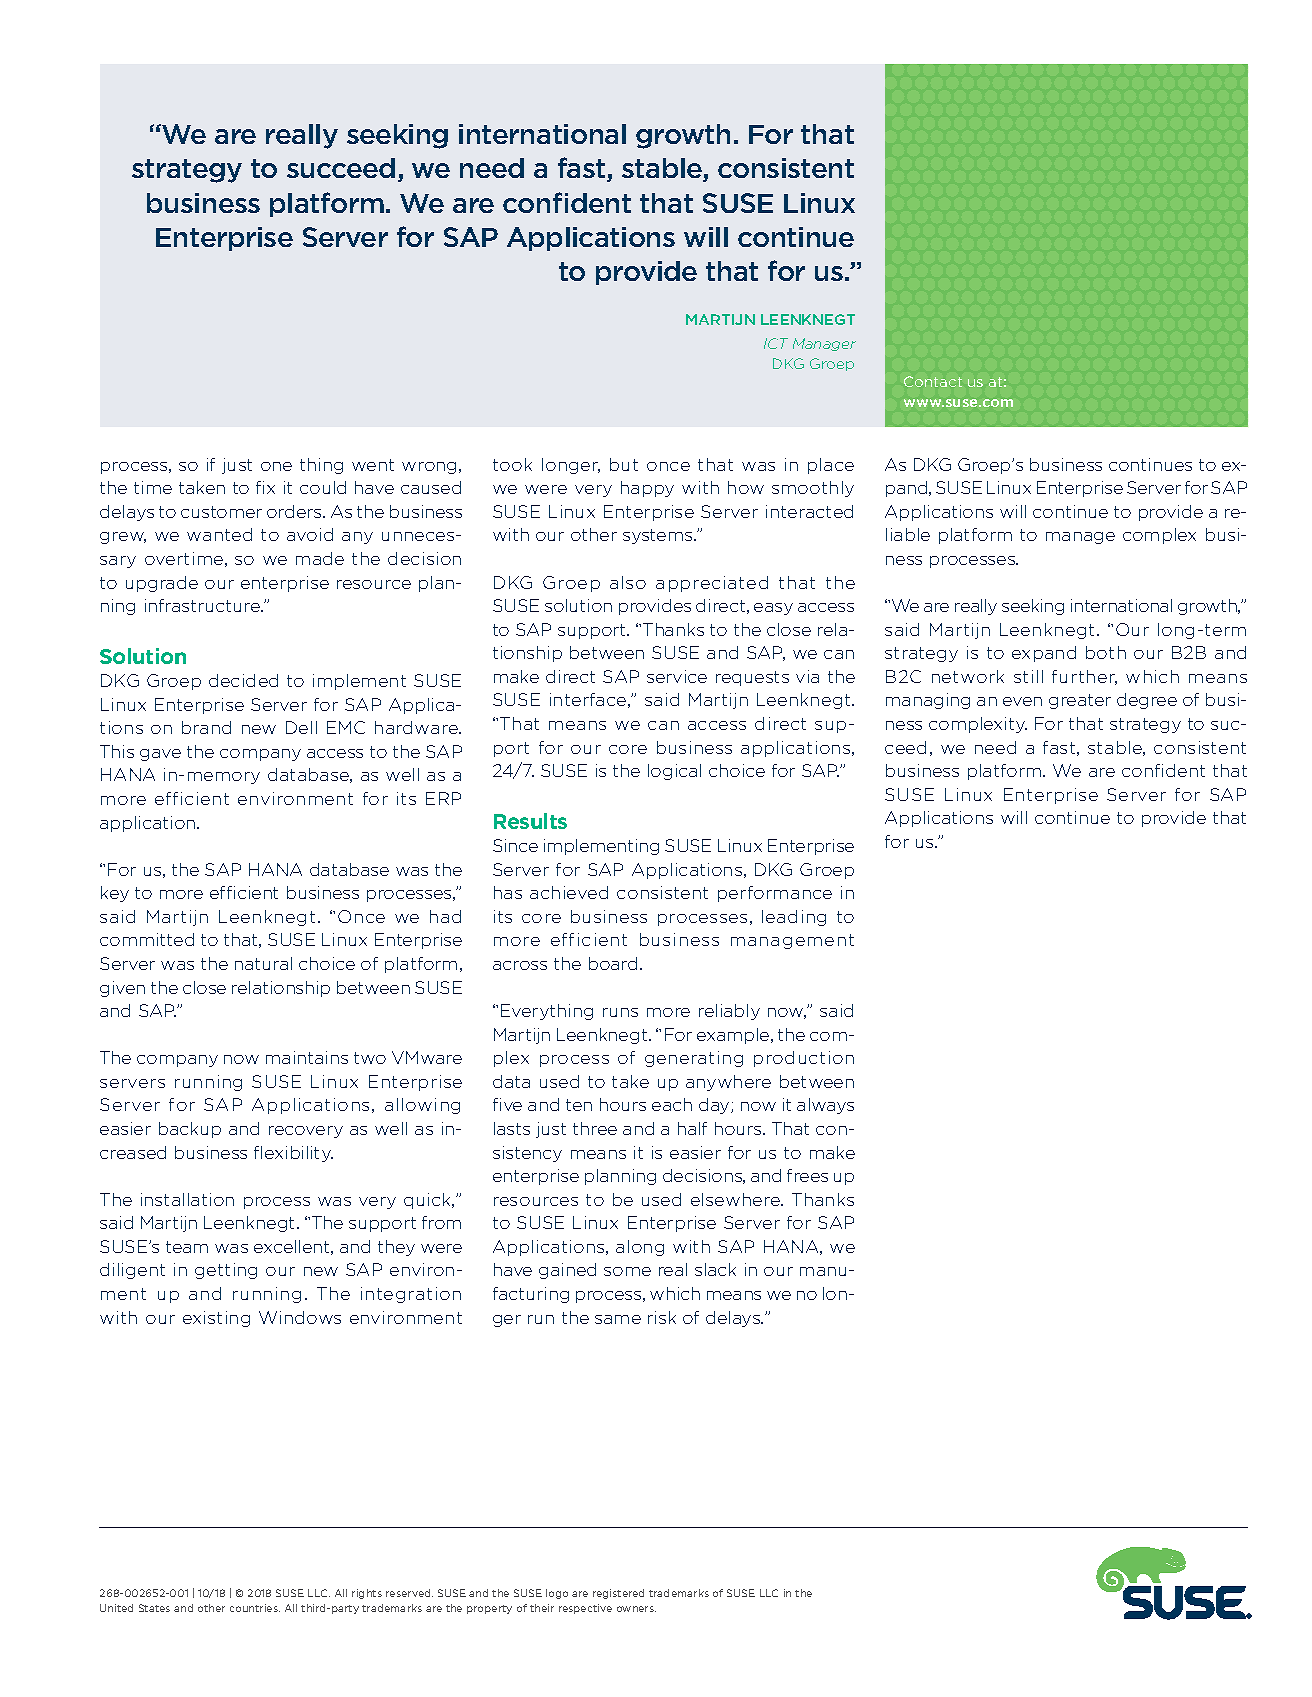 This page has height=1697, width=1312. Describe the element at coordinates (624, 464) in the page. I see `but` at that location.
